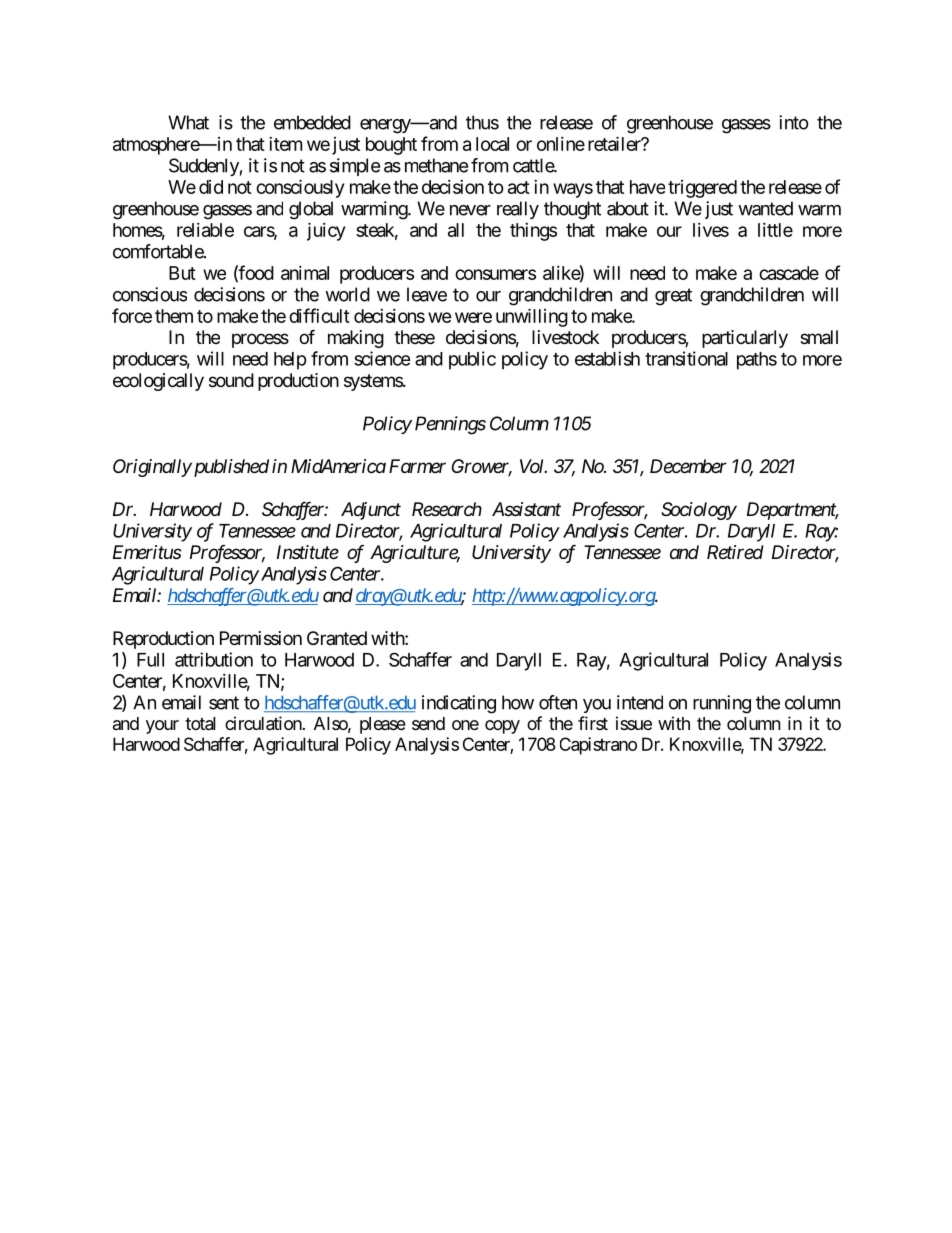 The height and width of the screenshot is (1233, 952). What do you see at coordinates (305, 273) in the screenshot?
I see `animal` at bounding box center [305, 273].
